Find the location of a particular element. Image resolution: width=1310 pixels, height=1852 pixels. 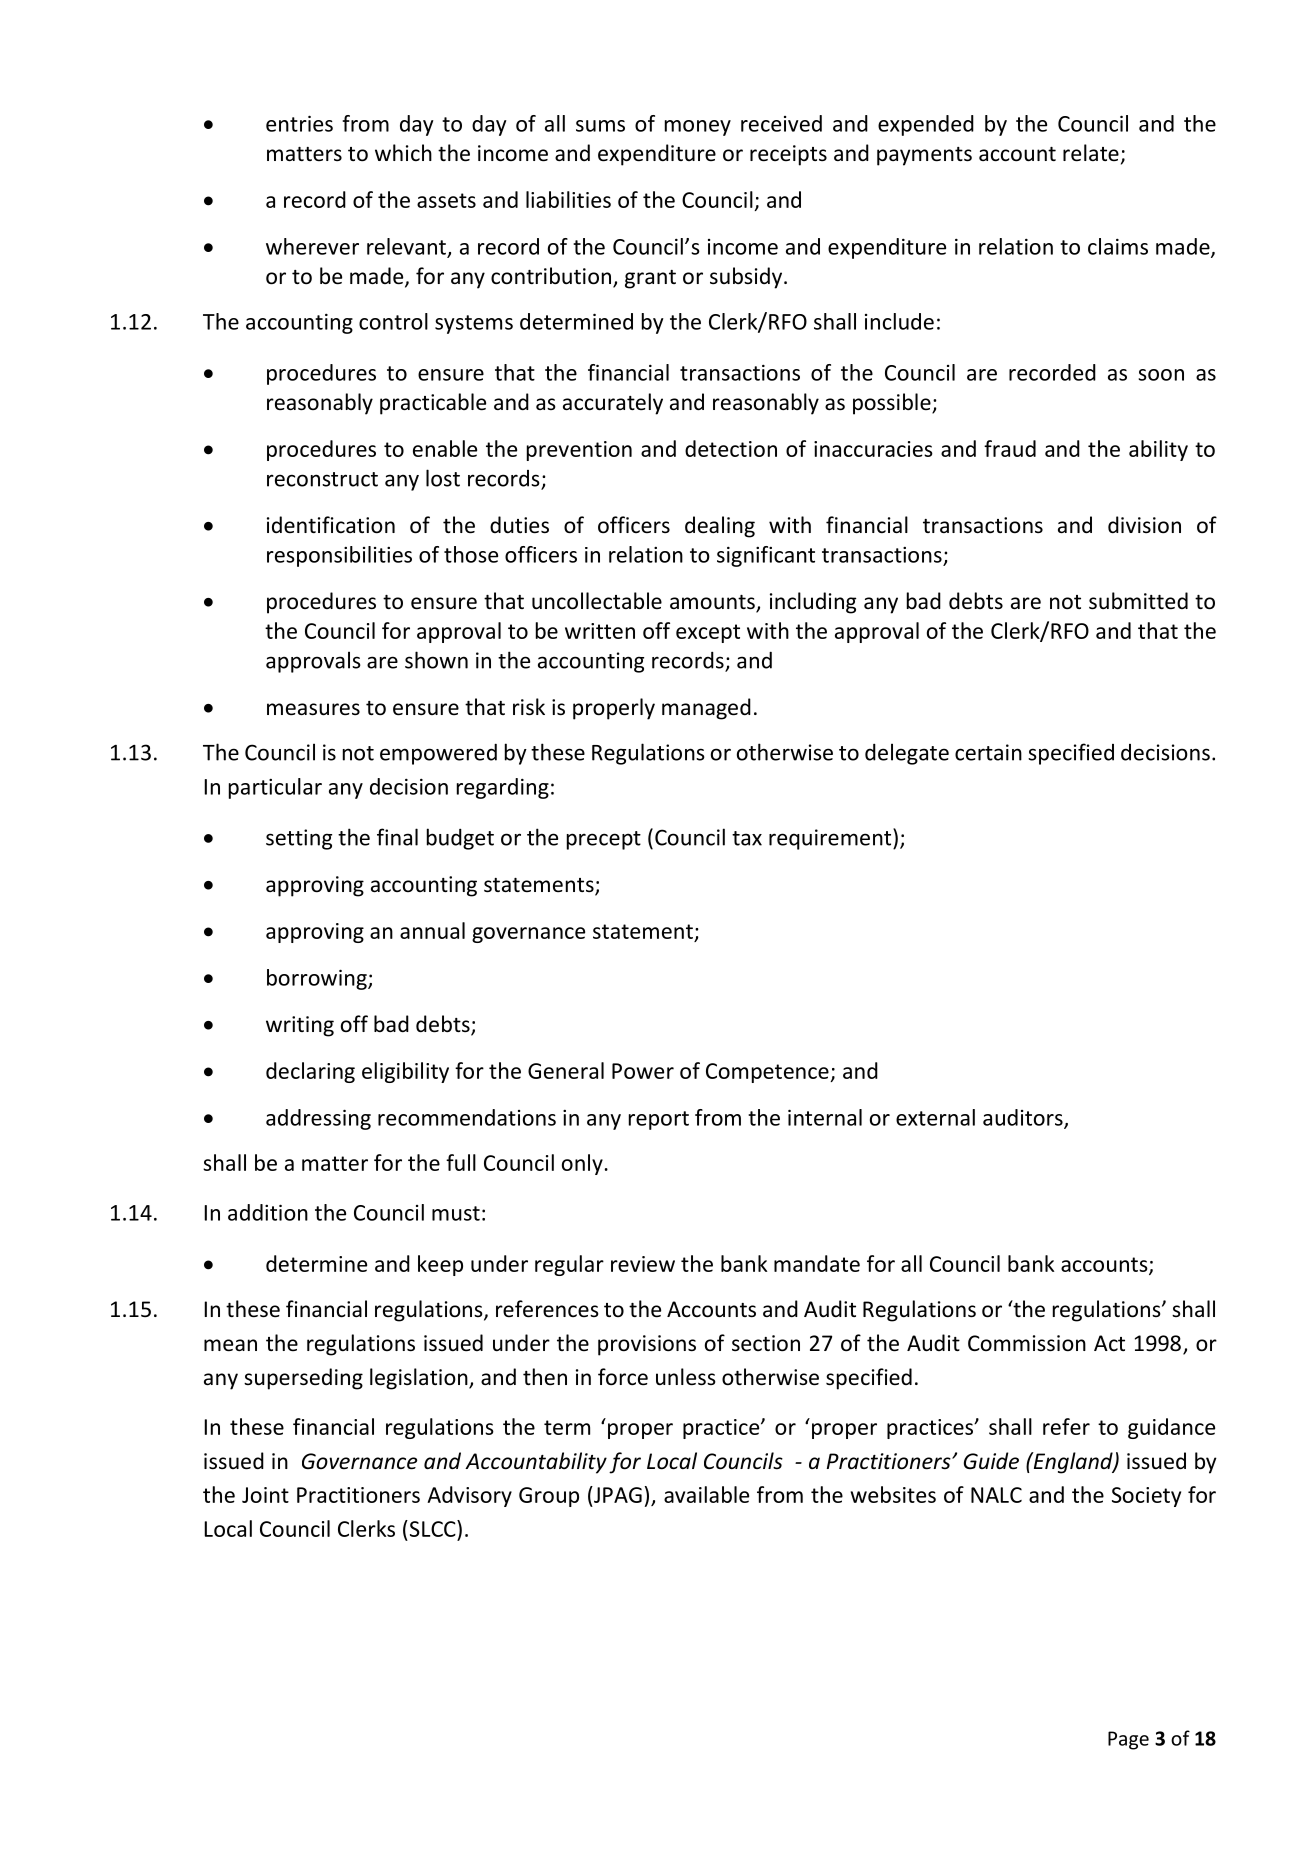

which is located at coordinates (403, 152).
